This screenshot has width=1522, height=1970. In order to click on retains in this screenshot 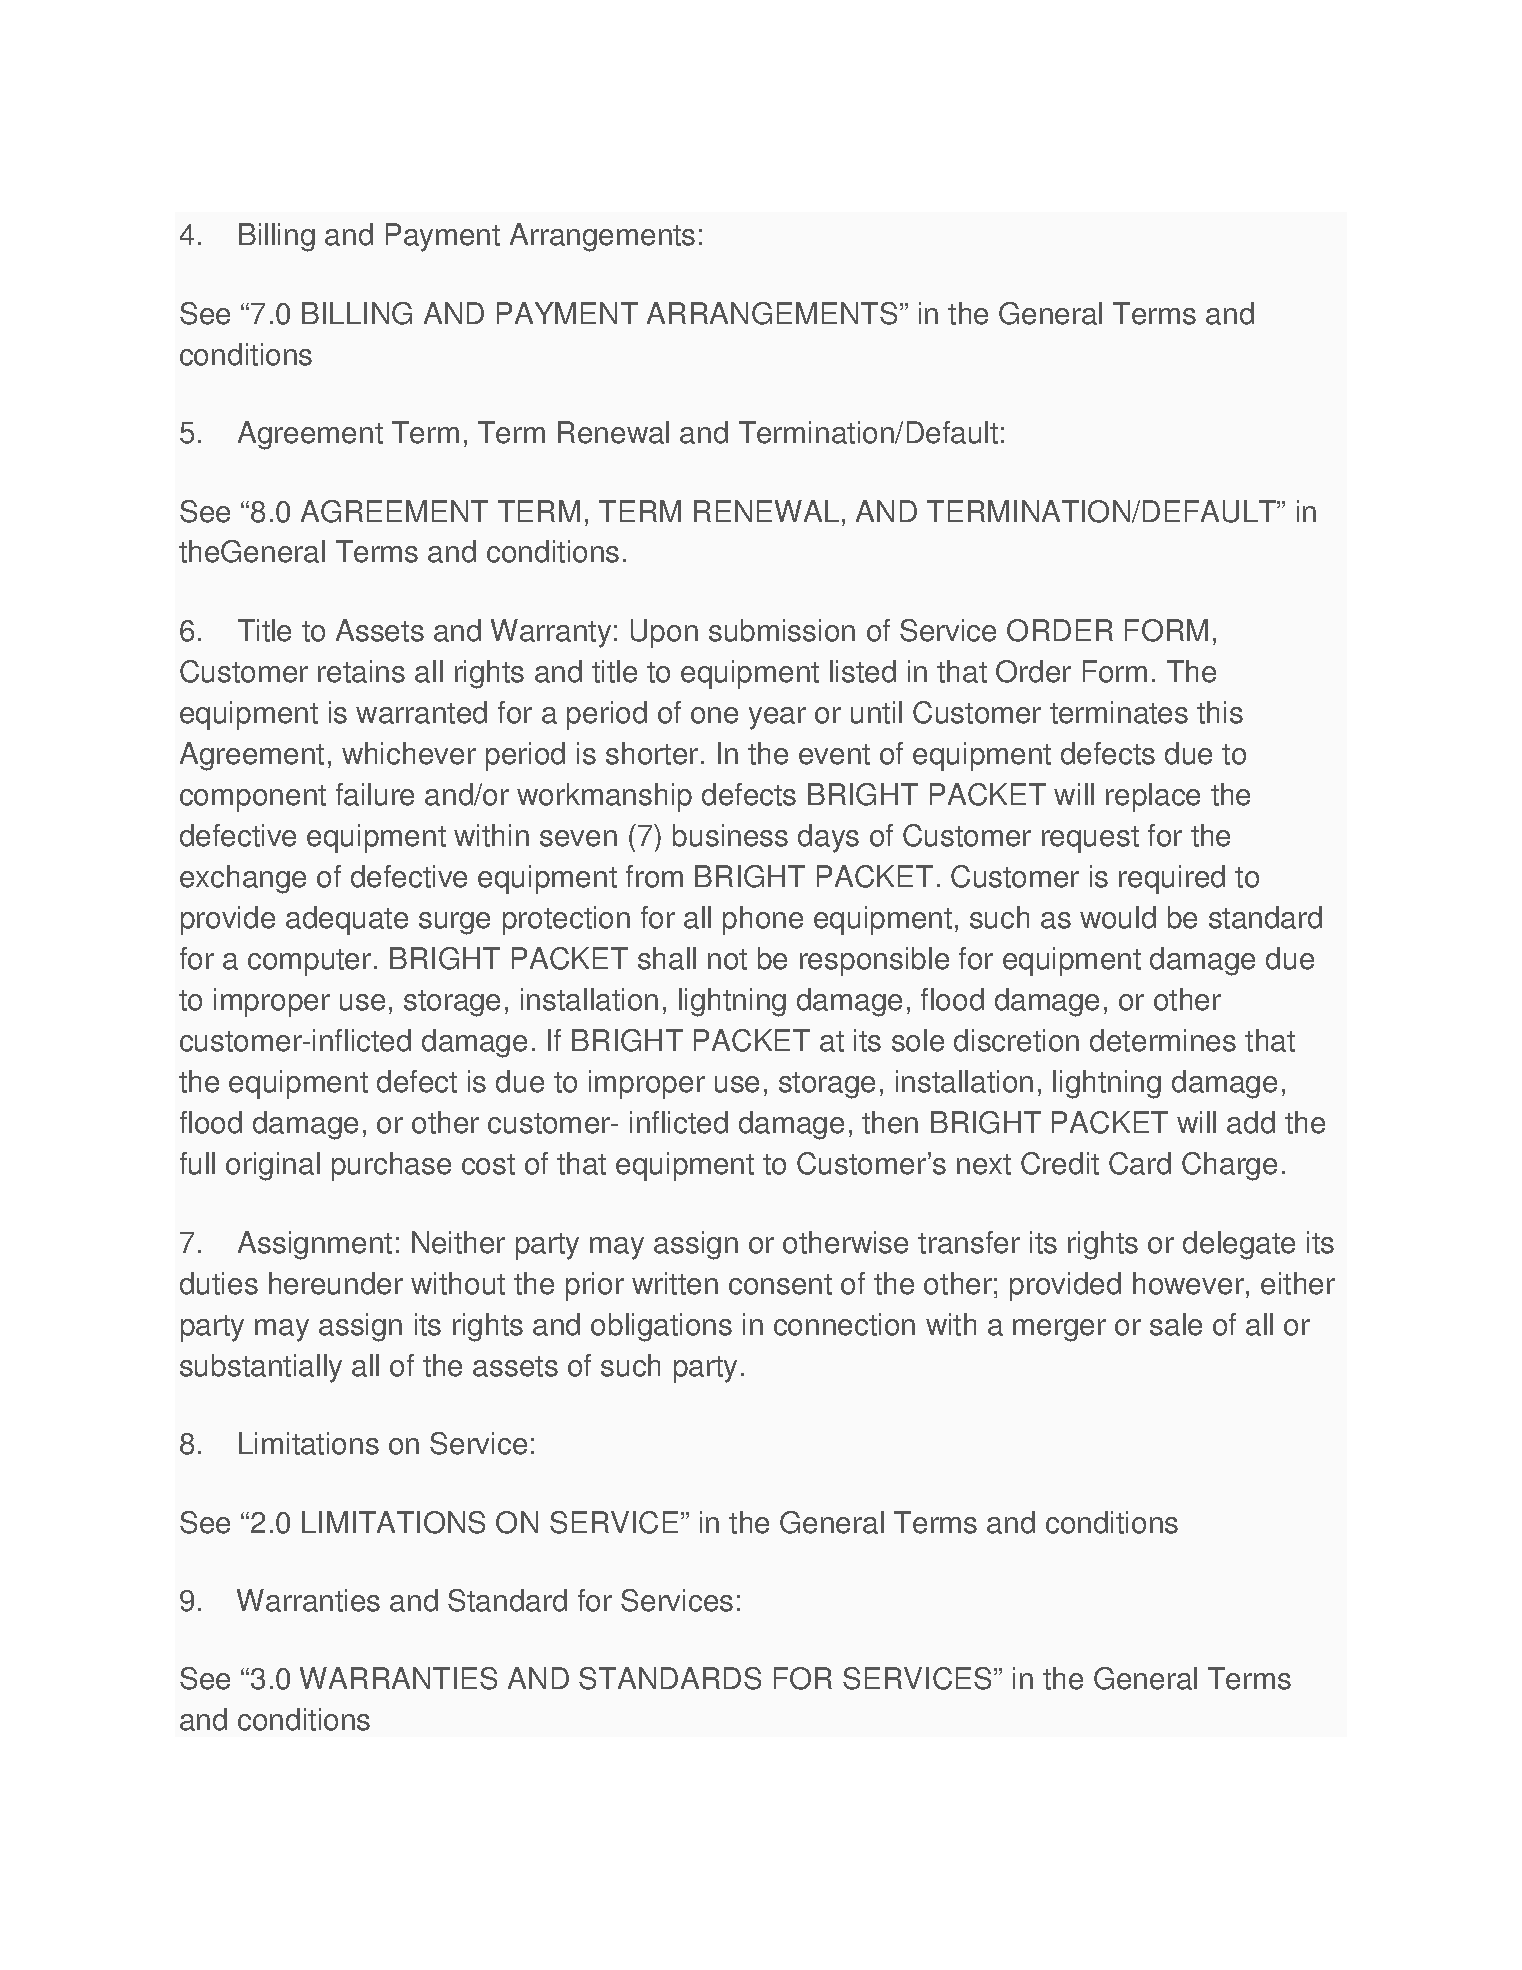, I will do `click(361, 671)`.
